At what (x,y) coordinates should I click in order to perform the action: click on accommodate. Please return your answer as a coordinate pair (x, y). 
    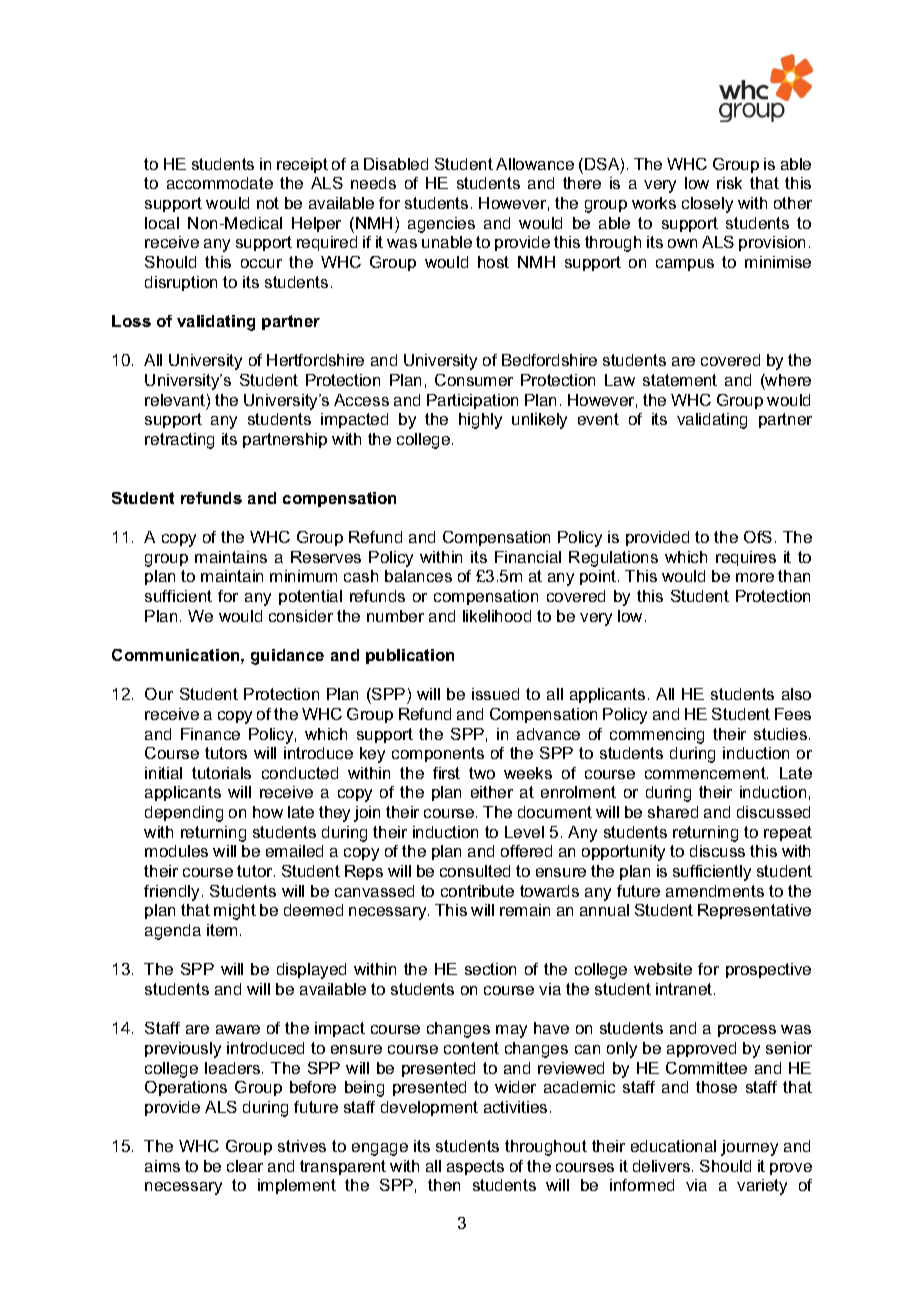
    Looking at the image, I should click on (220, 183).
